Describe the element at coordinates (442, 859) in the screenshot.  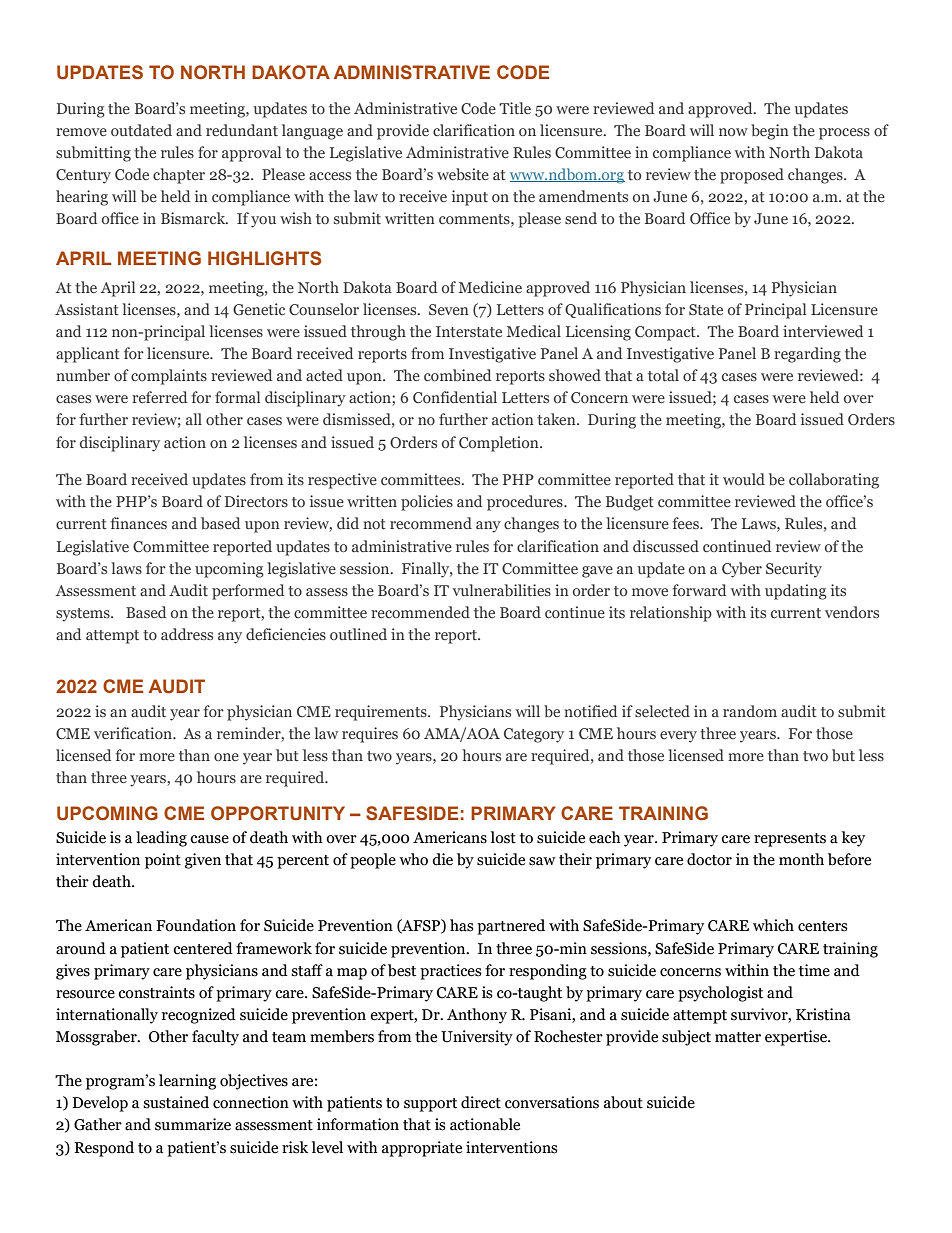
I see `die` at that location.
